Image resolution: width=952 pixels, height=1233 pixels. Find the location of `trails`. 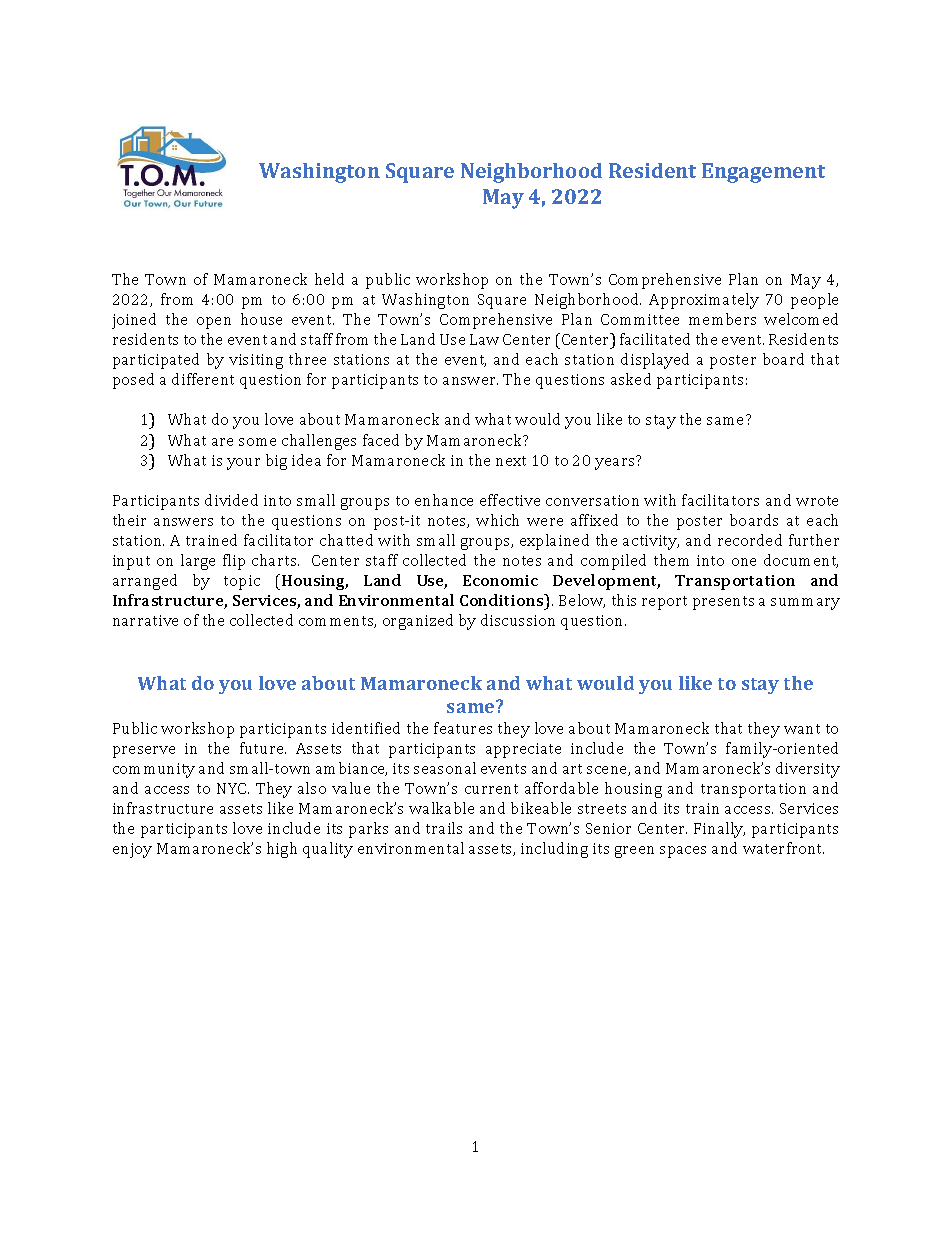

trails is located at coordinates (444, 828).
